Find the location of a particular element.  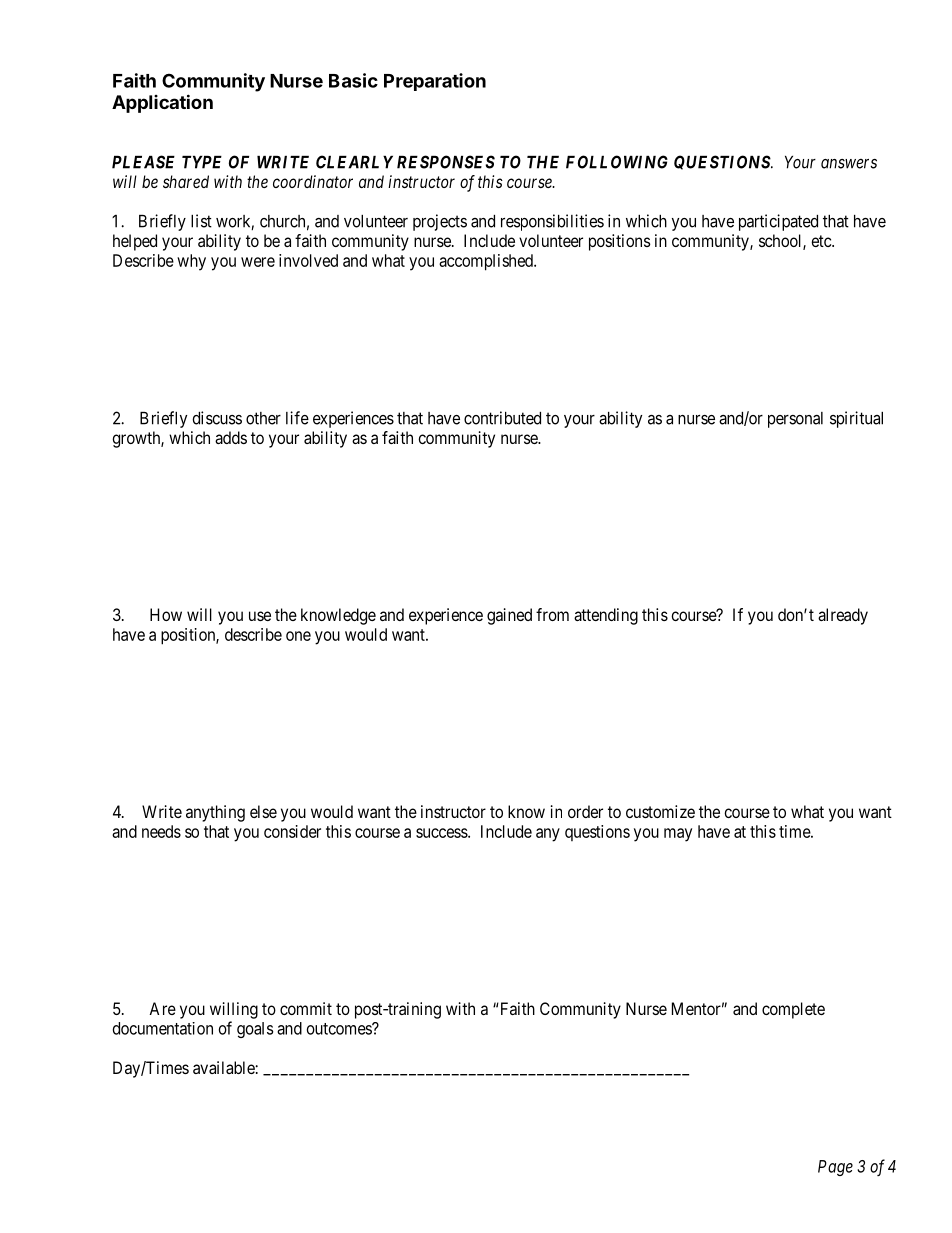

use is located at coordinates (260, 616).
